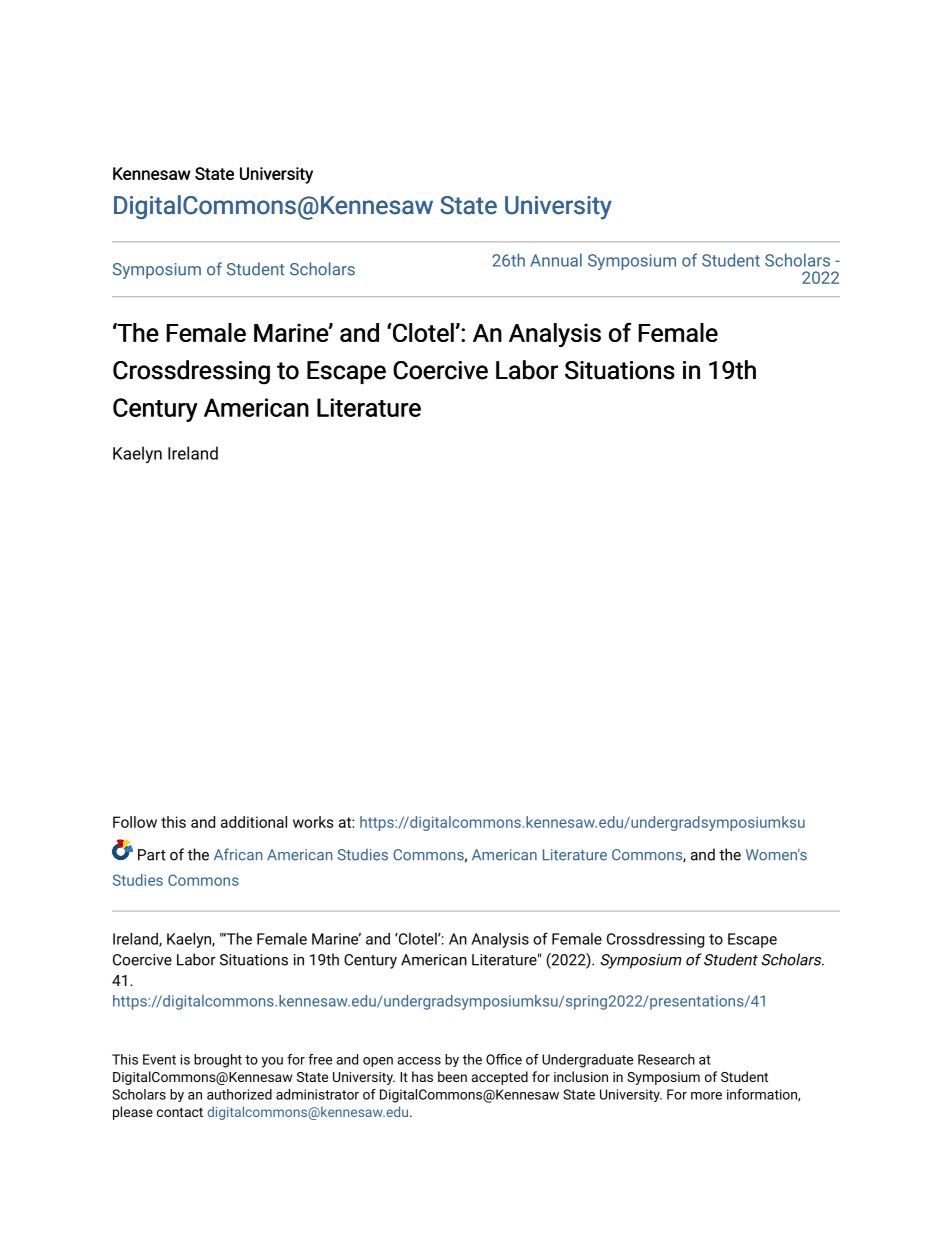  What do you see at coordinates (238, 854) in the screenshot?
I see `African` at bounding box center [238, 854].
